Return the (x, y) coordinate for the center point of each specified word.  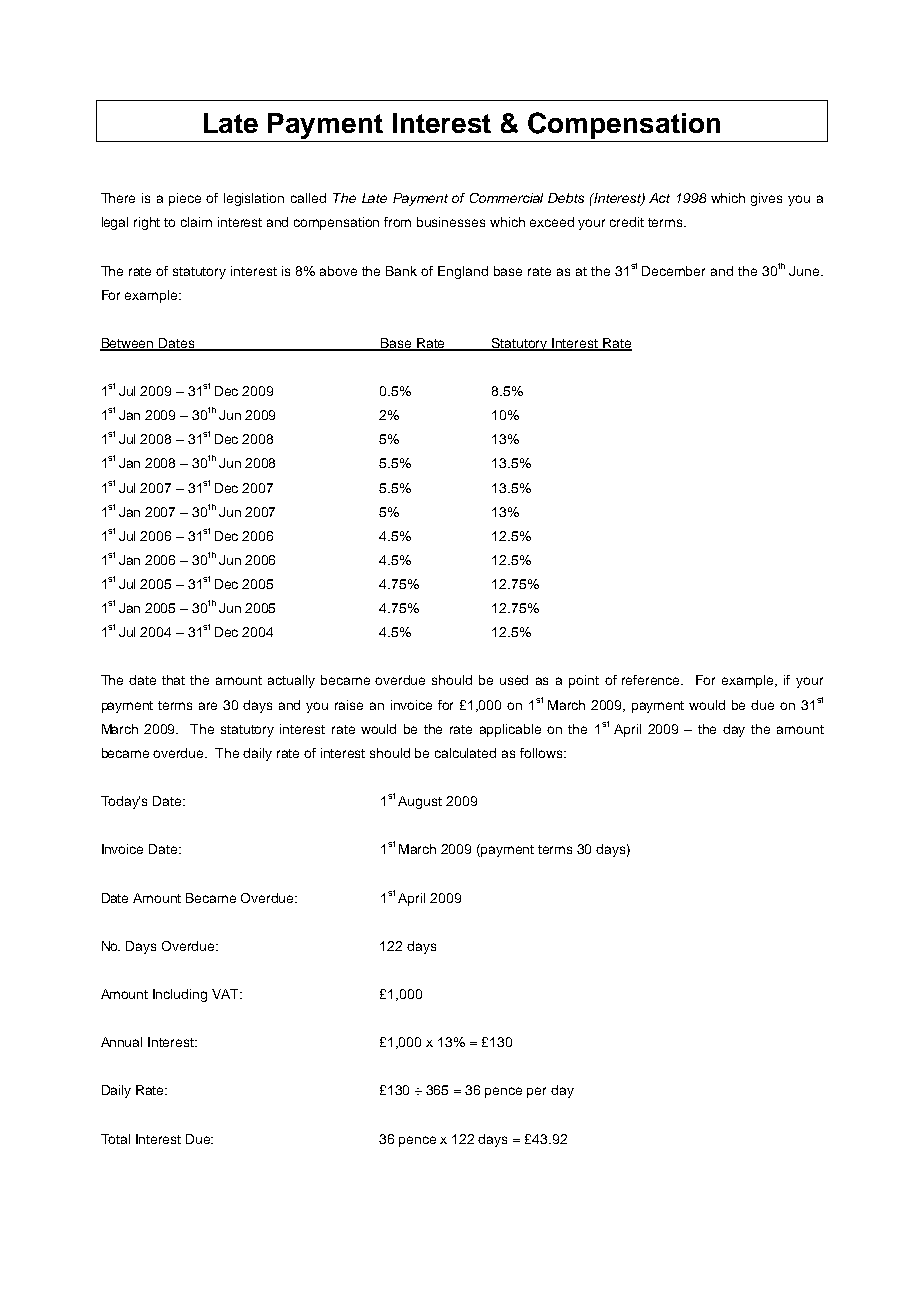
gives (766, 199)
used (514, 680)
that (173, 680)
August (420, 802)
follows (542, 753)
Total (115, 1139)
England (463, 272)
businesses (451, 222)
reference (652, 680)
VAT (227, 994)
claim (196, 222)
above (338, 271)
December (673, 271)
